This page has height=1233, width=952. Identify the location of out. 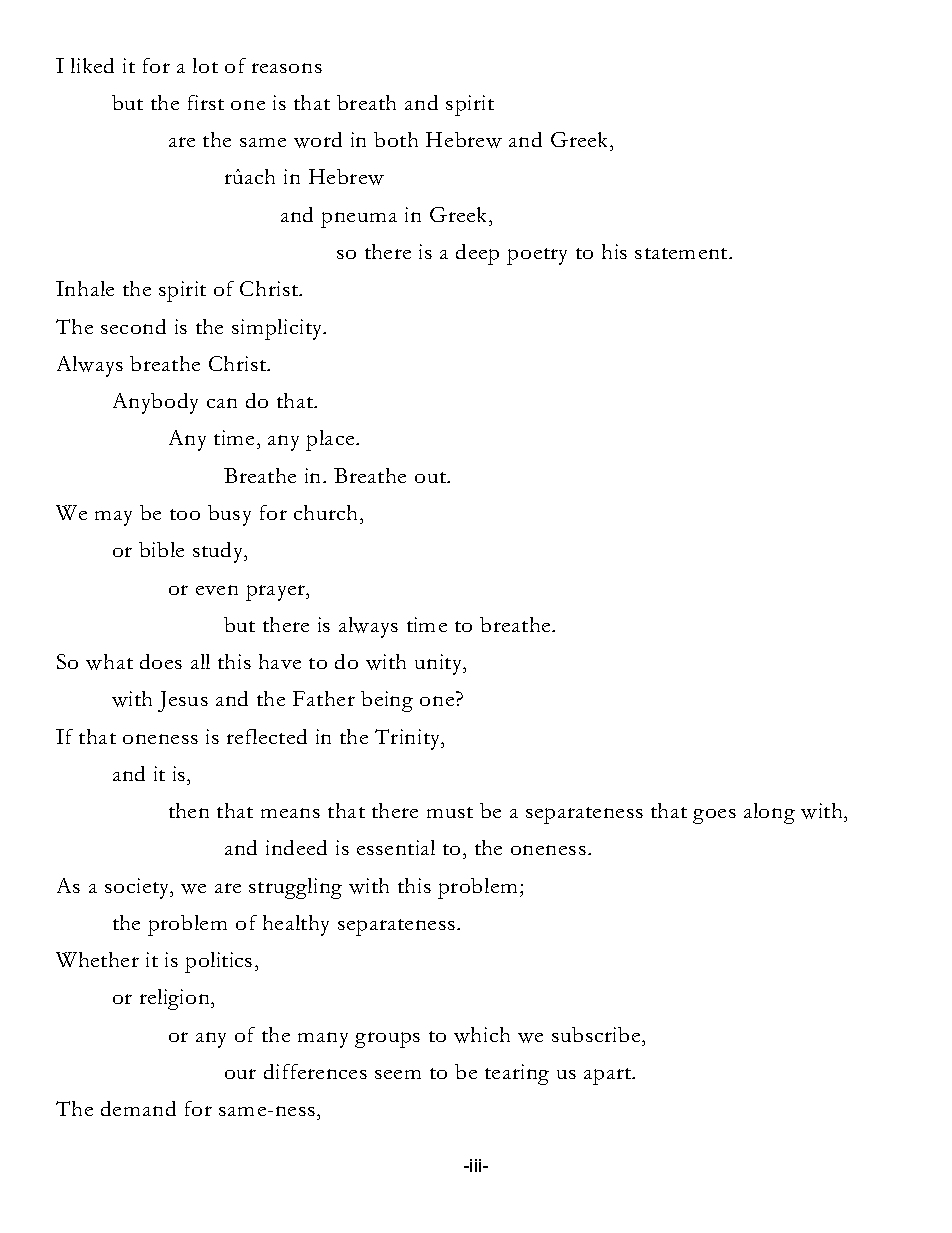
(431, 477).
